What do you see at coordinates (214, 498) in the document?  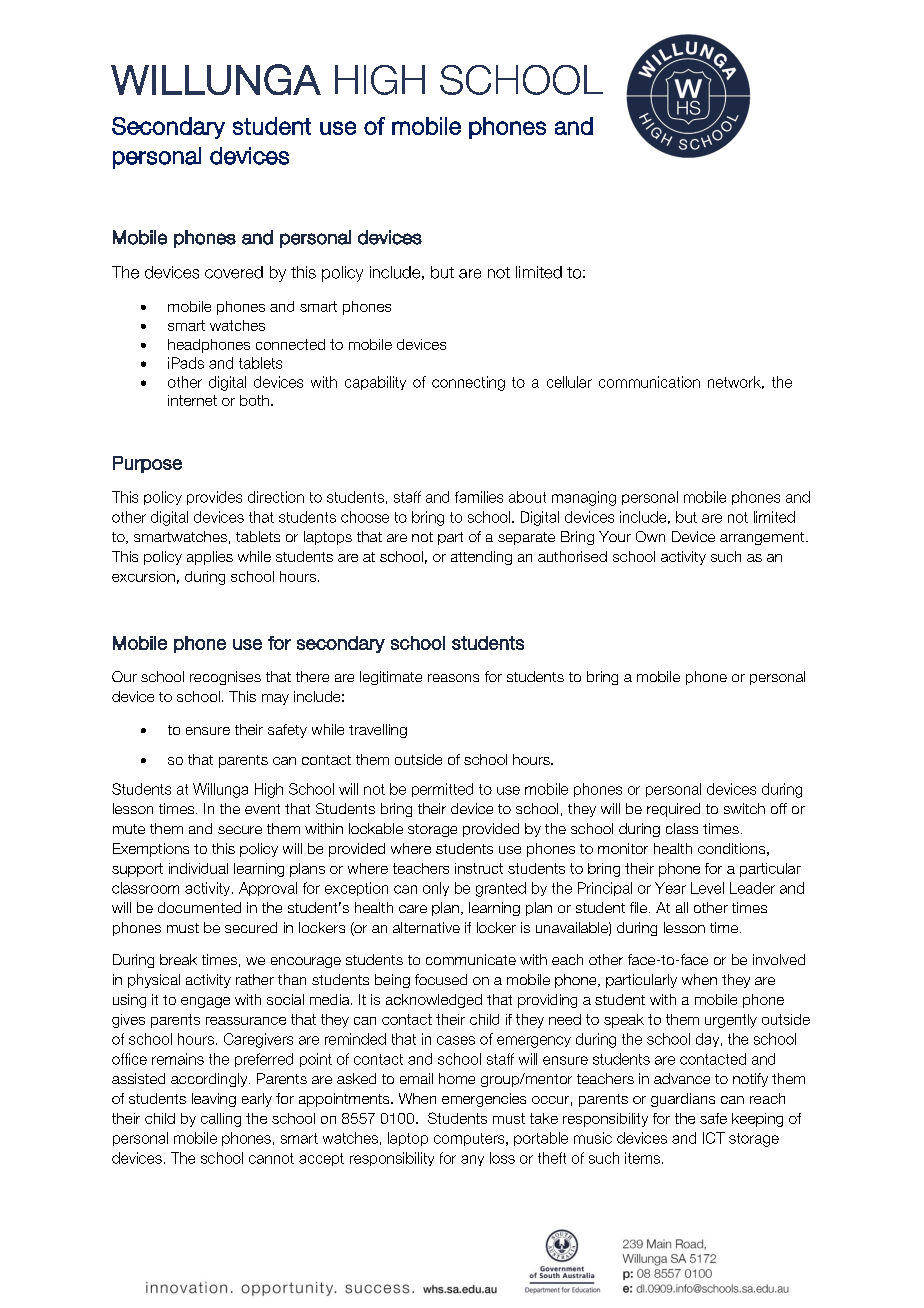 I see `provides` at bounding box center [214, 498].
